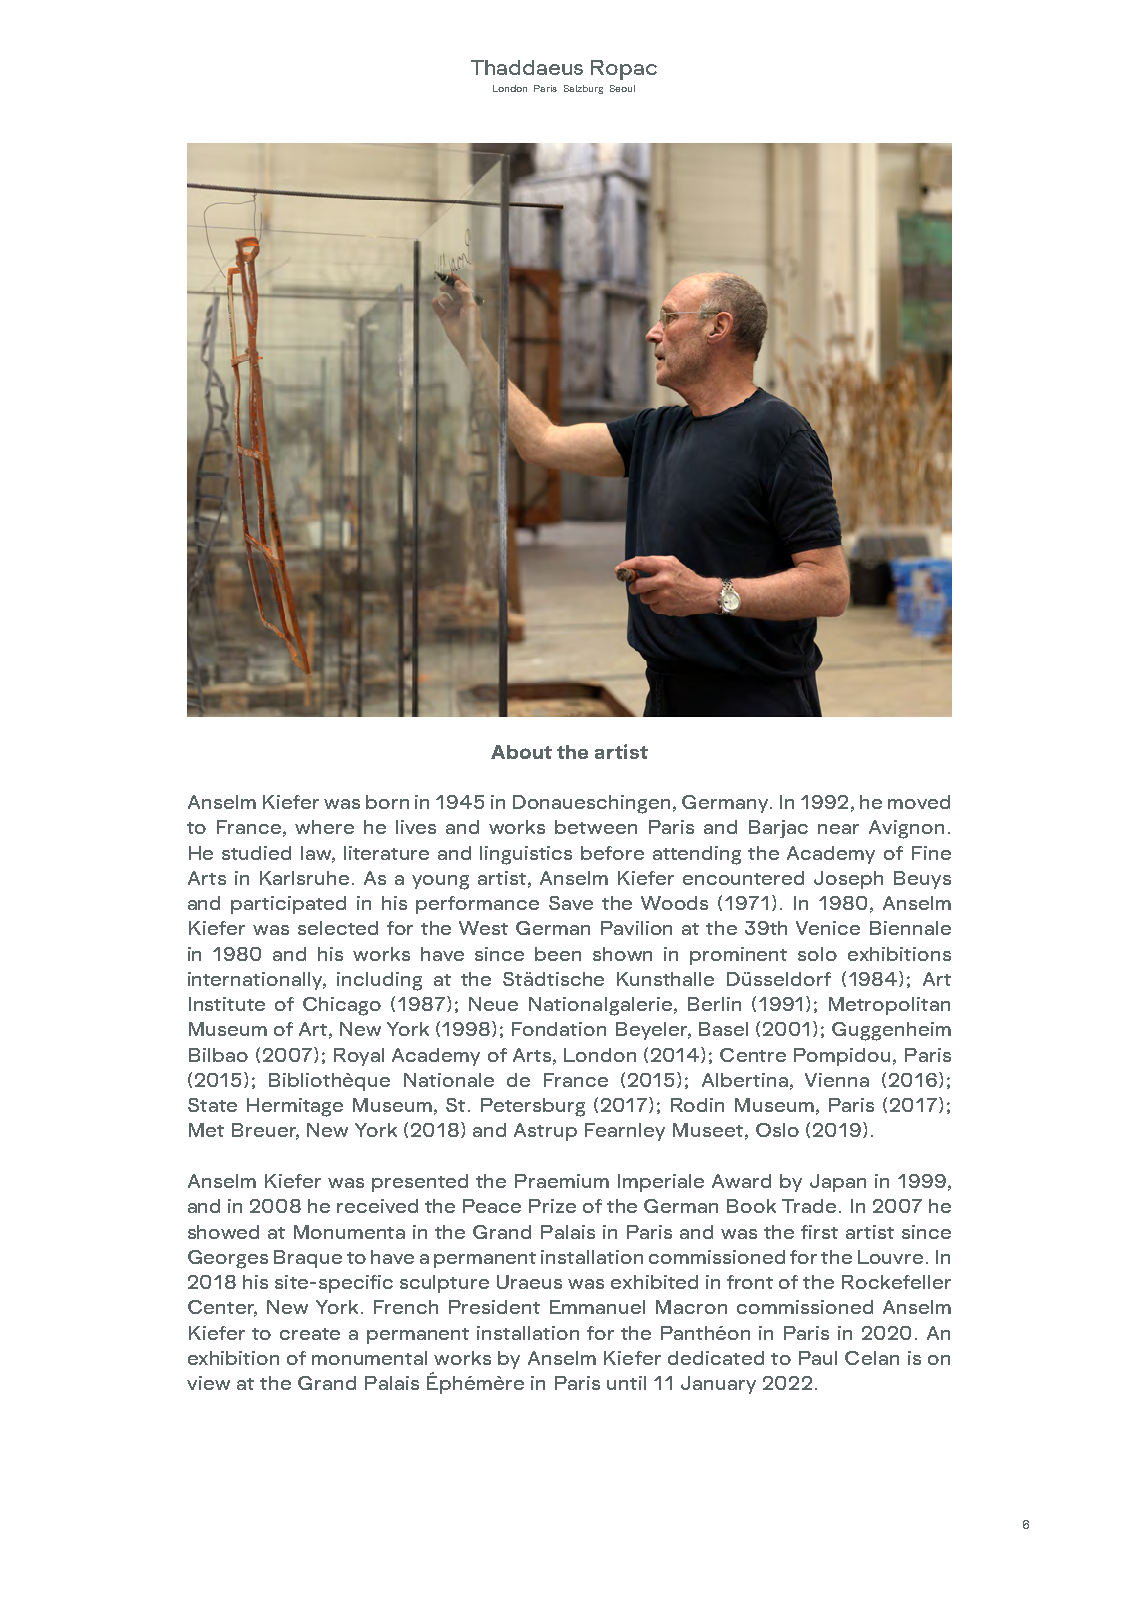 The height and width of the screenshot is (1611, 1139). Describe the element at coordinates (310, 1334) in the screenshot. I see `create` at that location.
